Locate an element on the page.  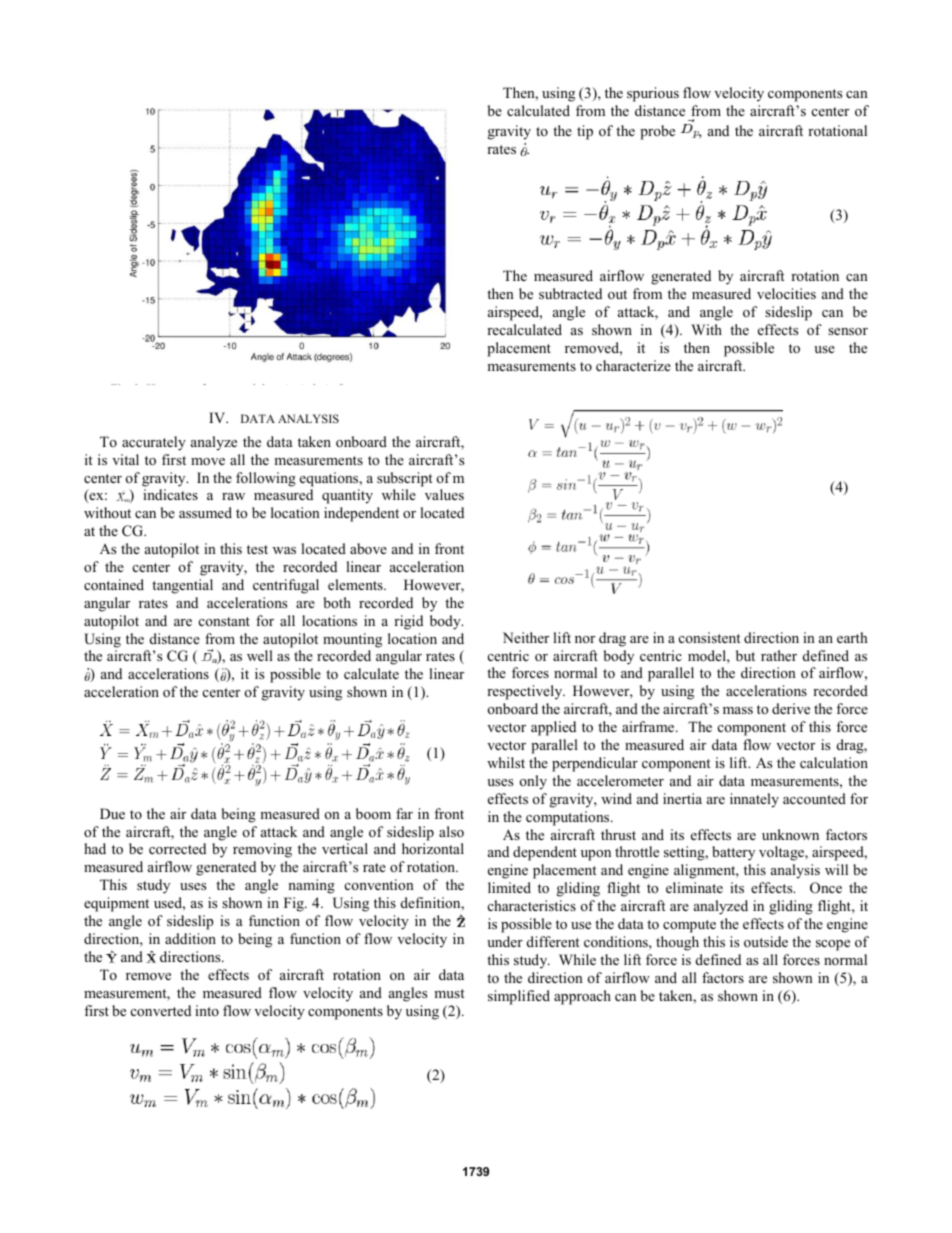
probe is located at coordinates (657, 132).
